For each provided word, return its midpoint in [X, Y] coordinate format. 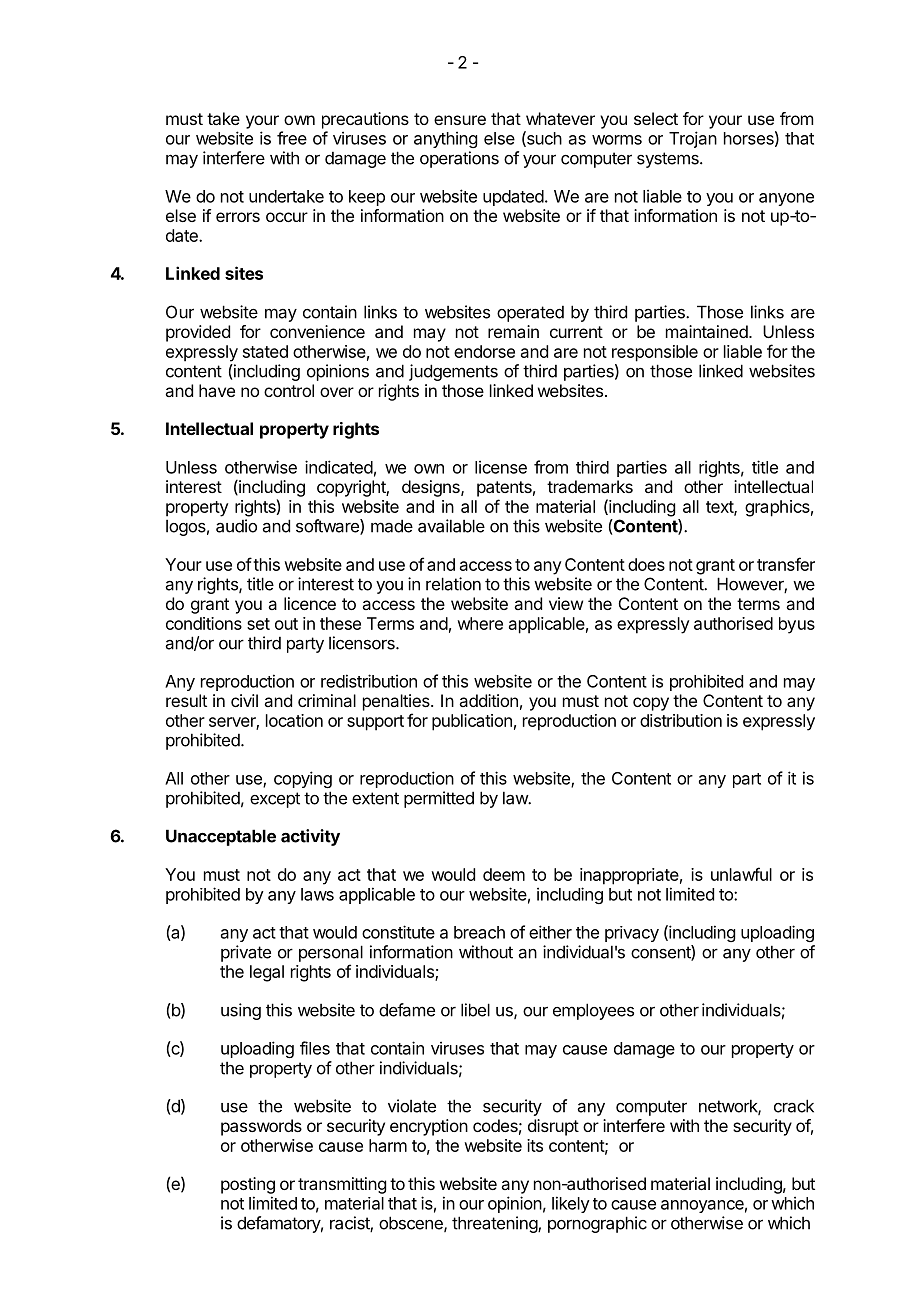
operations [459, 159]
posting [248, 1185]
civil [244, 700]
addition [488, 700]
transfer [786, 564]
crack [794, 1106]
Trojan [693, 139]
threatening [495, 1224]
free [292, 138]
